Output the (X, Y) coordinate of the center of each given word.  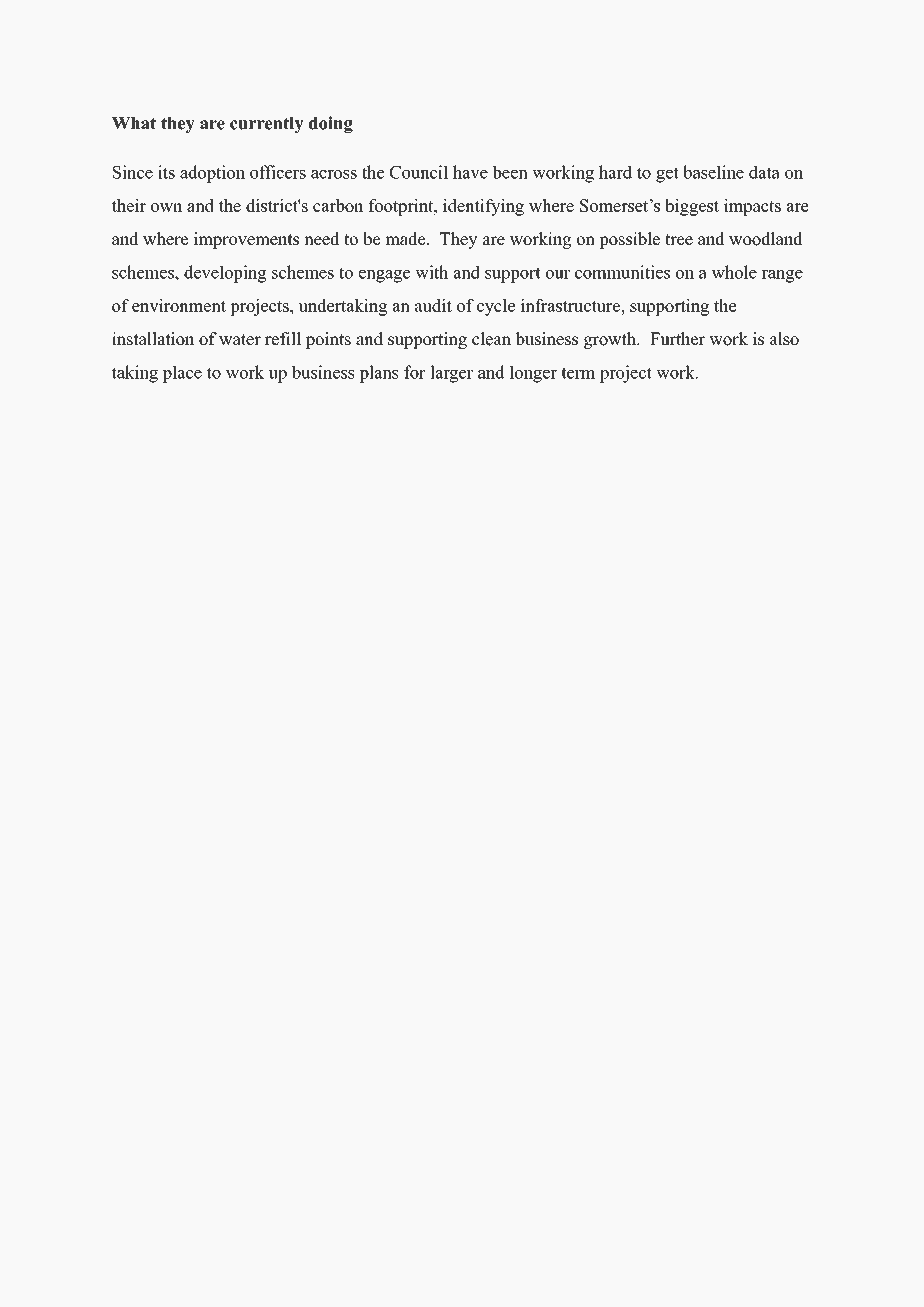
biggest (692, 207)
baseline (713, 172)
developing (225, 274)
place (182, 374)
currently (267, 125)
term (578, 373)
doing (331, 124)
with (432, 272)
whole (734, 272)
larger (451, 374)
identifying (483, 207)
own (167, 207)
